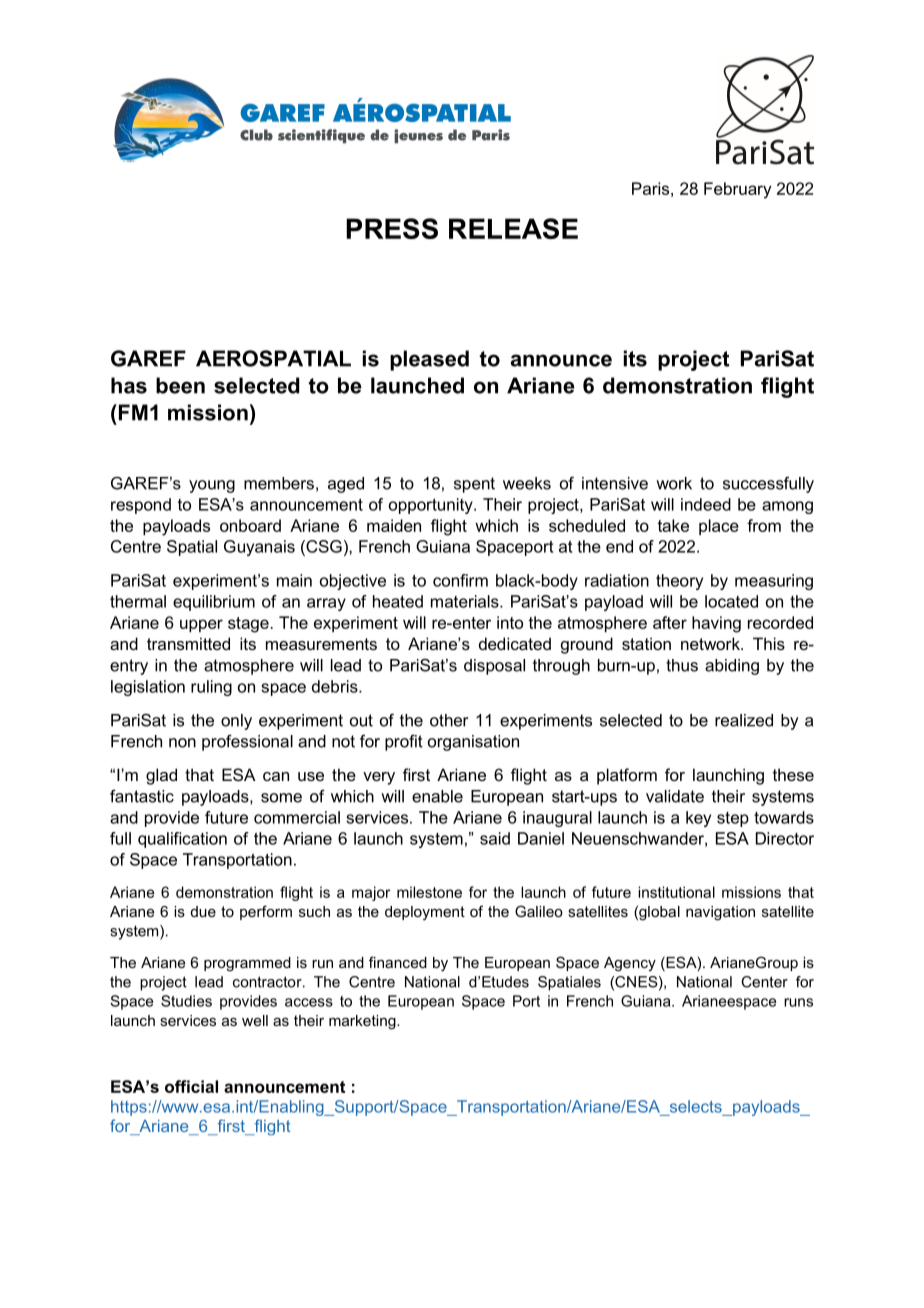 The image size is (924, 1308). Describe the element at coordinates (363, 1022) in the screenshot. I see `marketing` at that location.
